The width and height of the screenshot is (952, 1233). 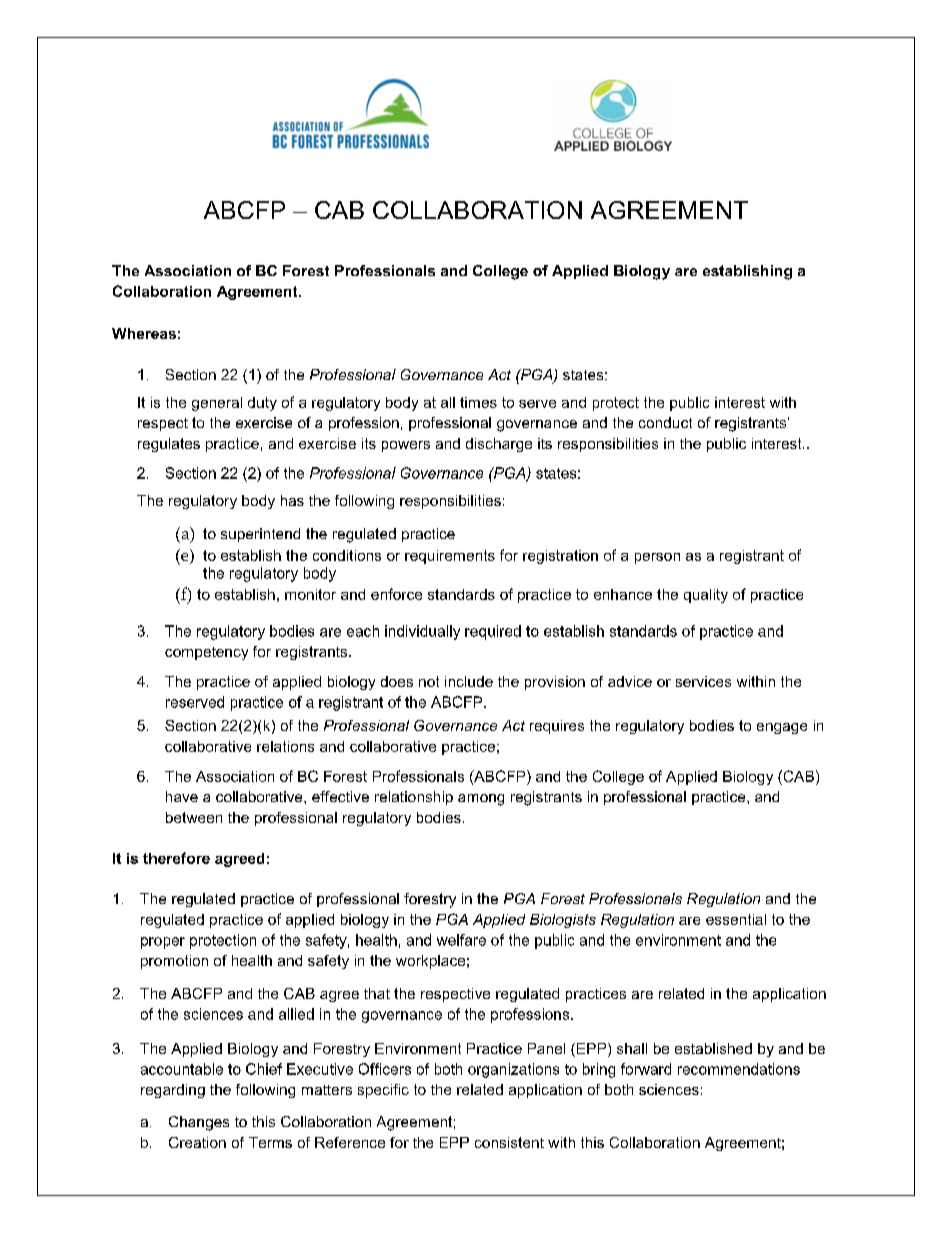 I want to click on include, so click(x=469, y=681).
